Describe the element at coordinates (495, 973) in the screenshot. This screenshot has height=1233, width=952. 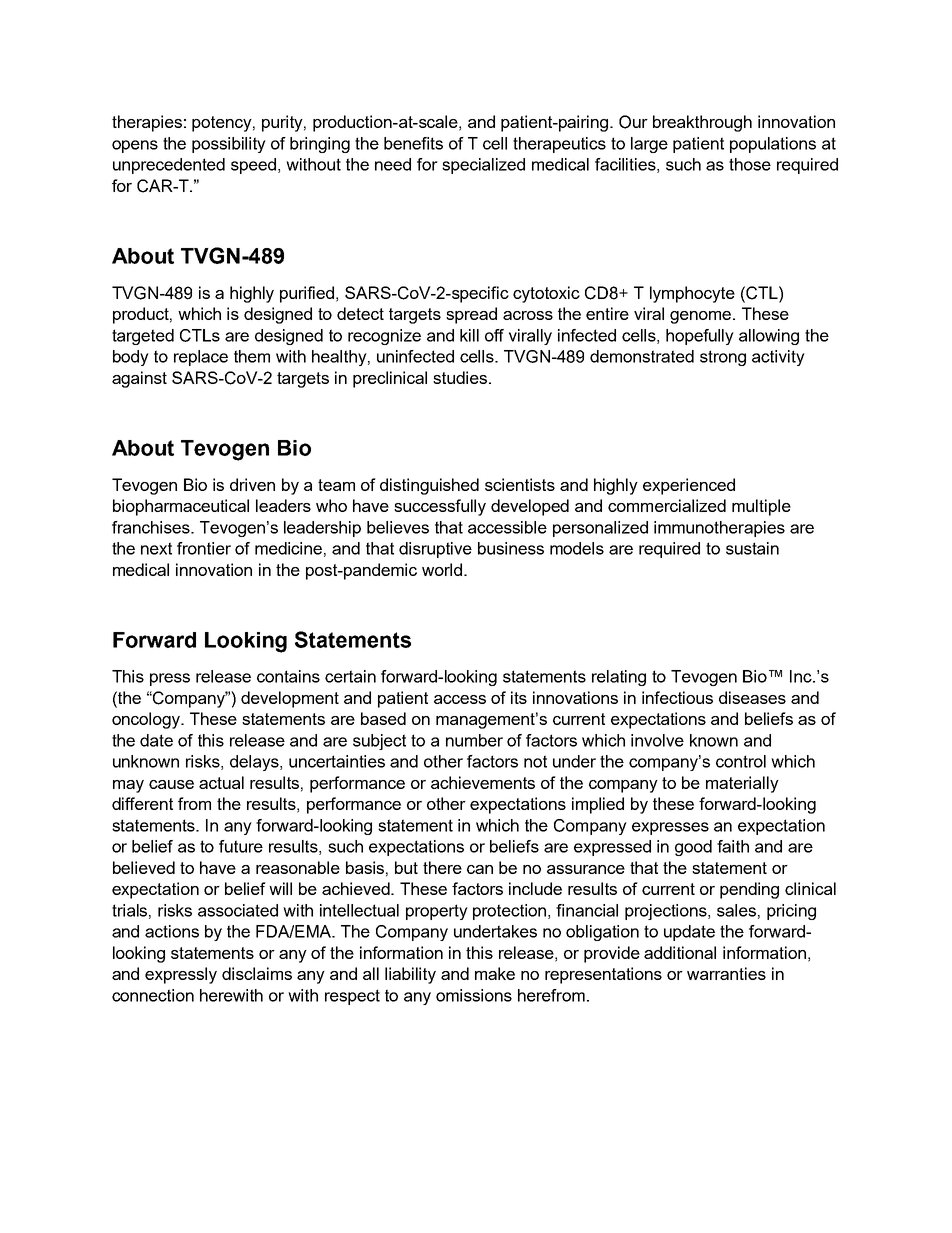
I see `make` at that location.
